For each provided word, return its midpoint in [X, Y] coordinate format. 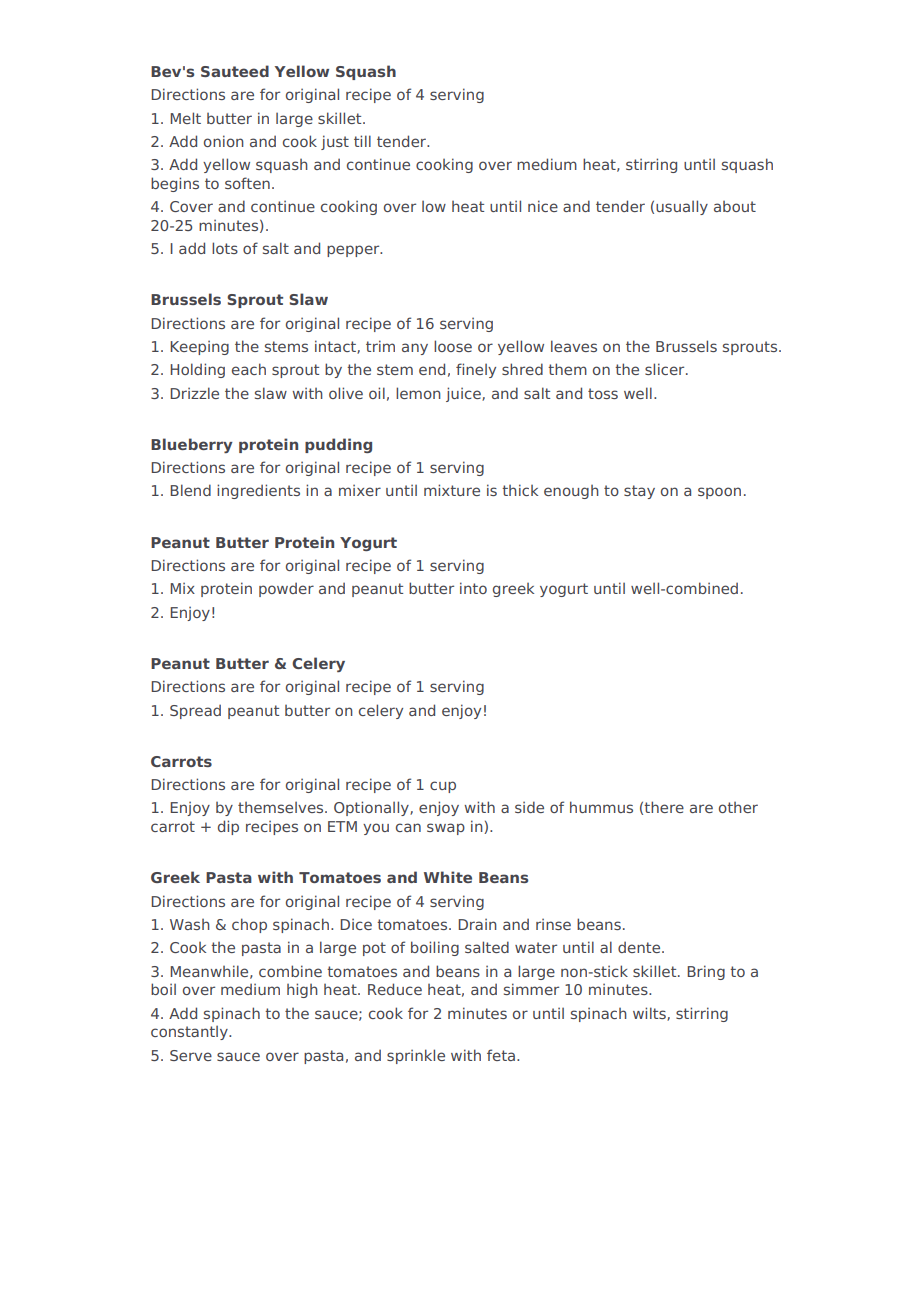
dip [228, 827]
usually [682, 207]
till [362, 141]
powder [286, 589]
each [249, 369]
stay [639, 492]
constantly [190, 1032]
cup [443, 787]
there [664, 807]
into [473, 588]
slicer [666, 369]
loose [453, 346]
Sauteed [235, 71]
